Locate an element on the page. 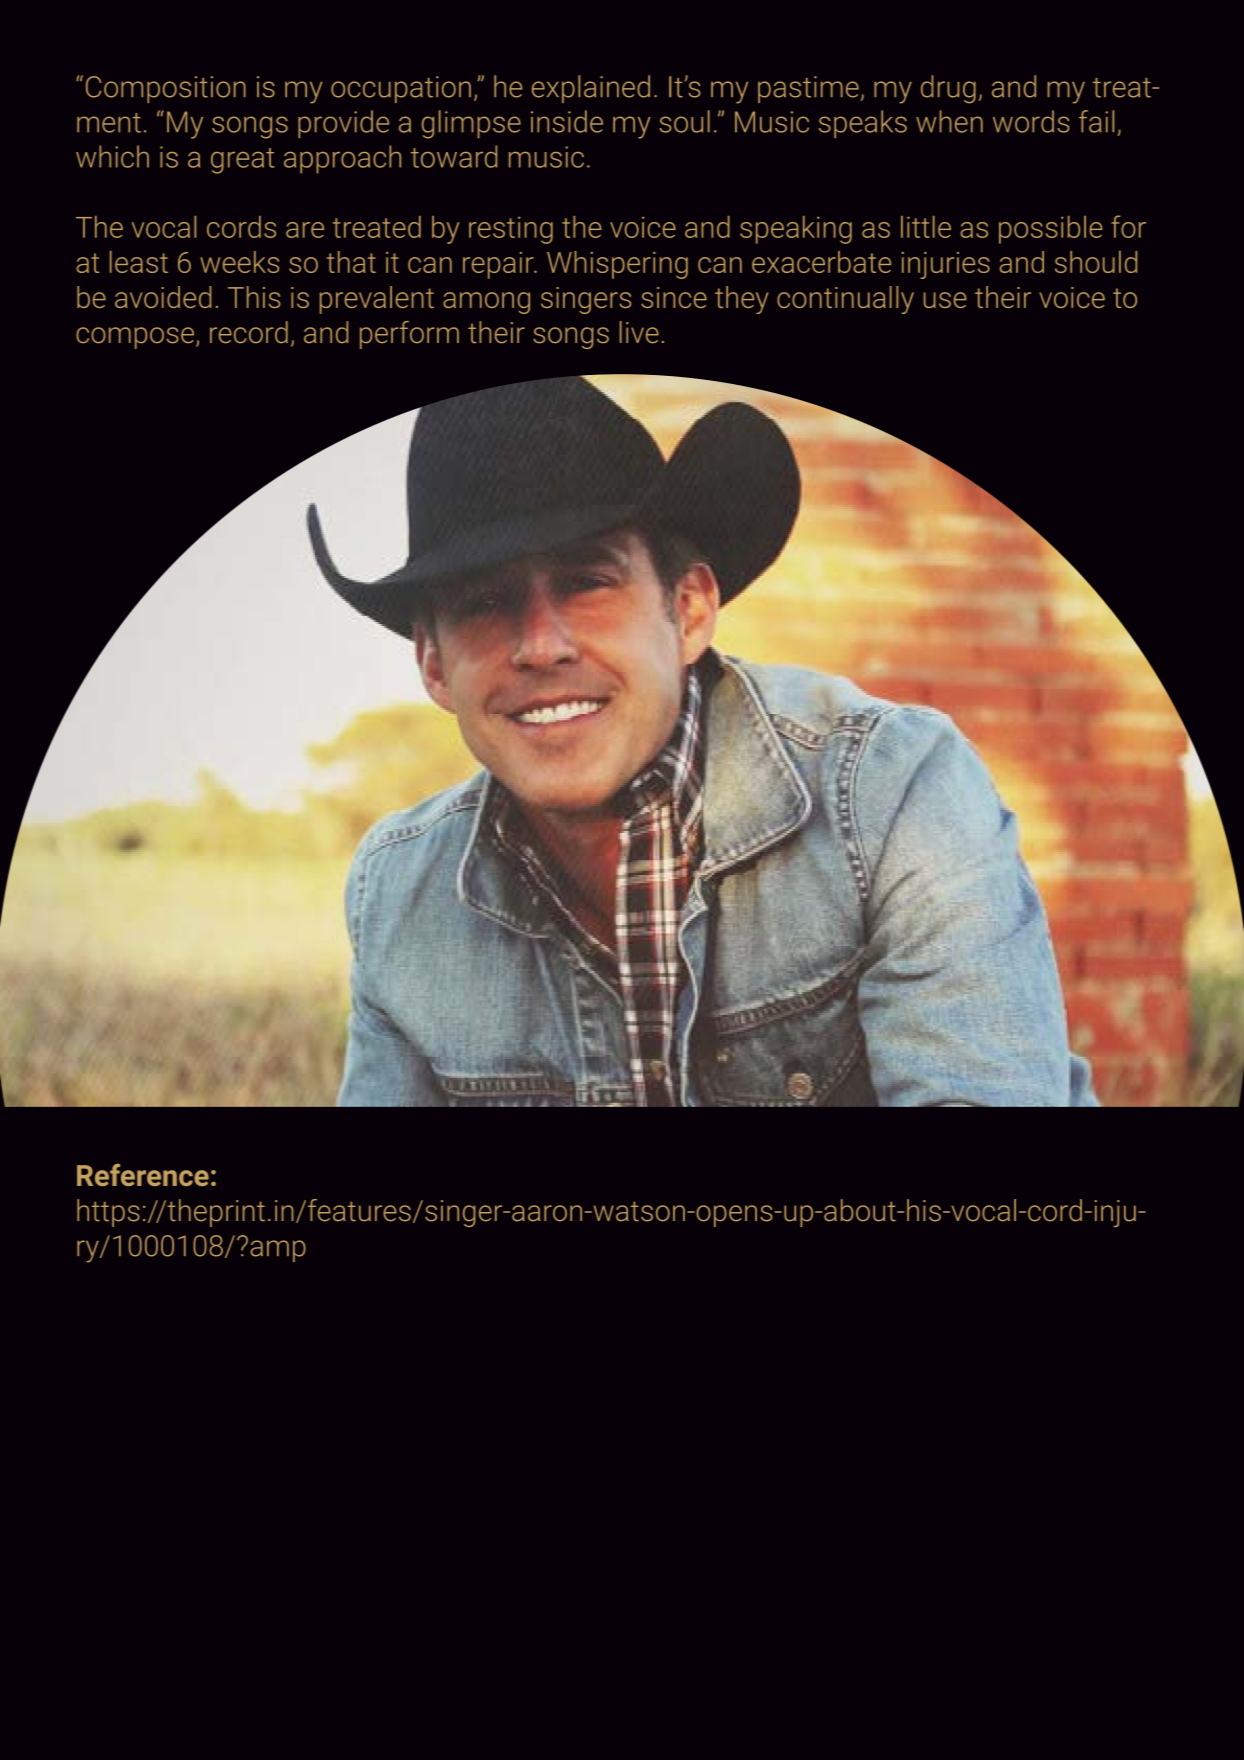 This image has width=1244, height=1760. among is located at coordinates (486, 303).
